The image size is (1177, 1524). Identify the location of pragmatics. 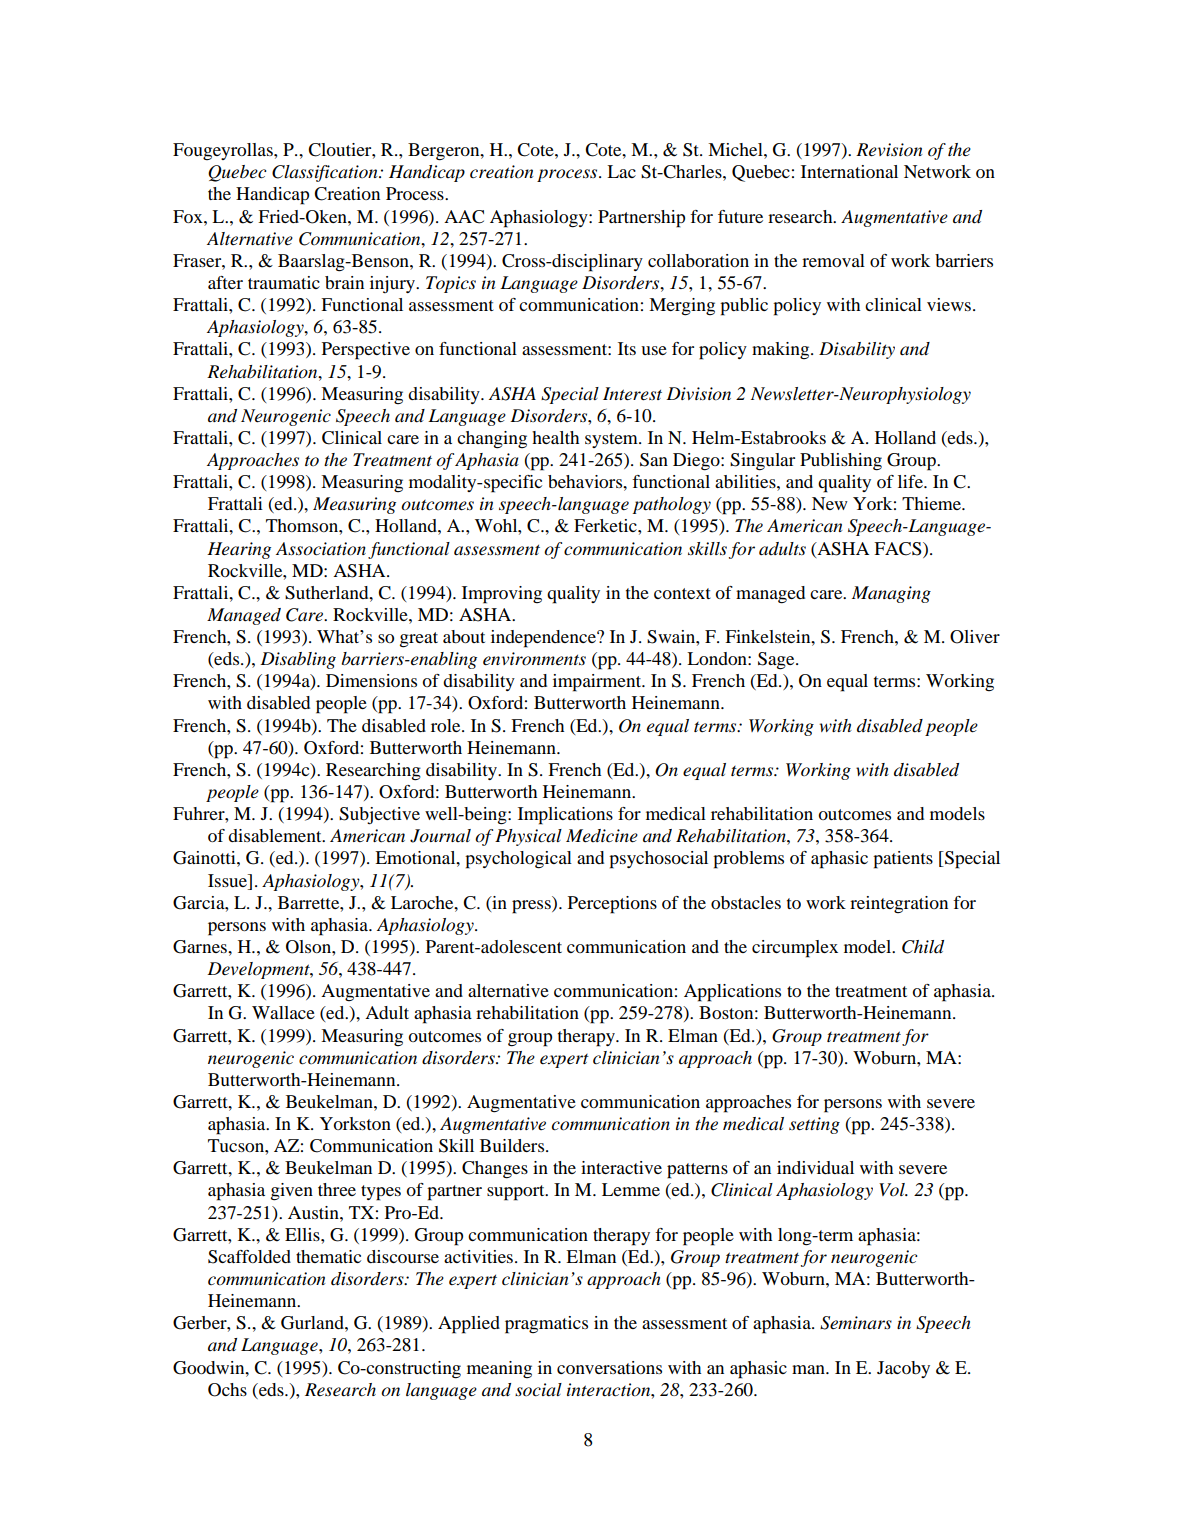
(546, 1325).
